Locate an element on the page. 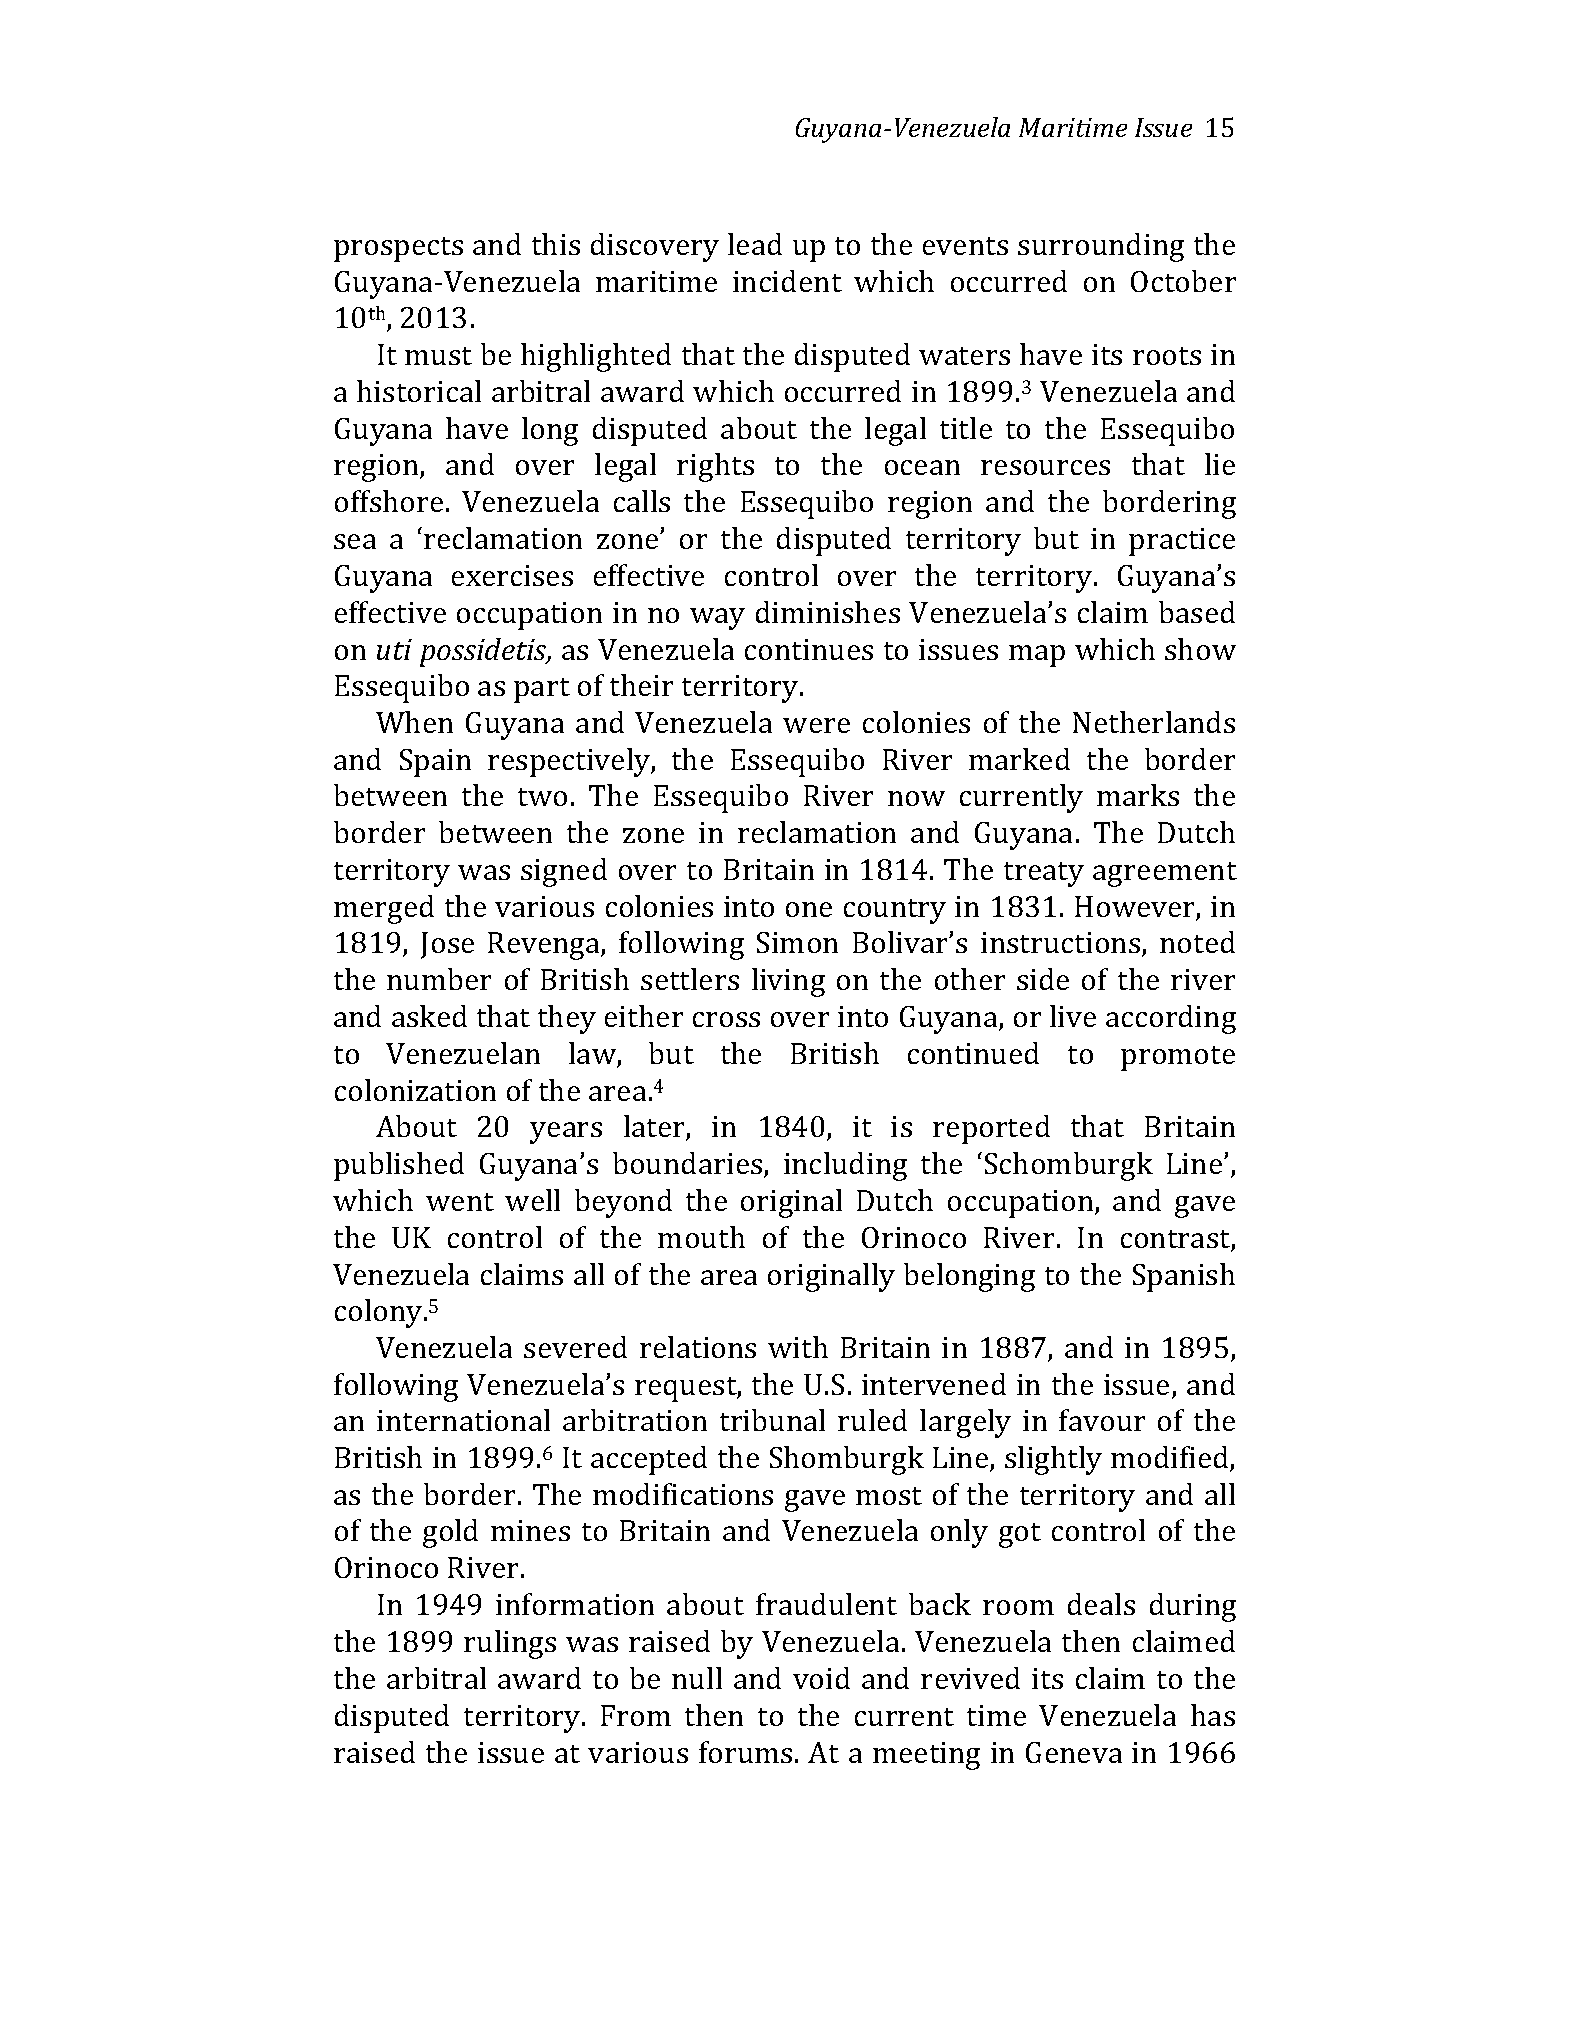 The image size is (1571, 2033). went is located at coordinates (460, 1202).
